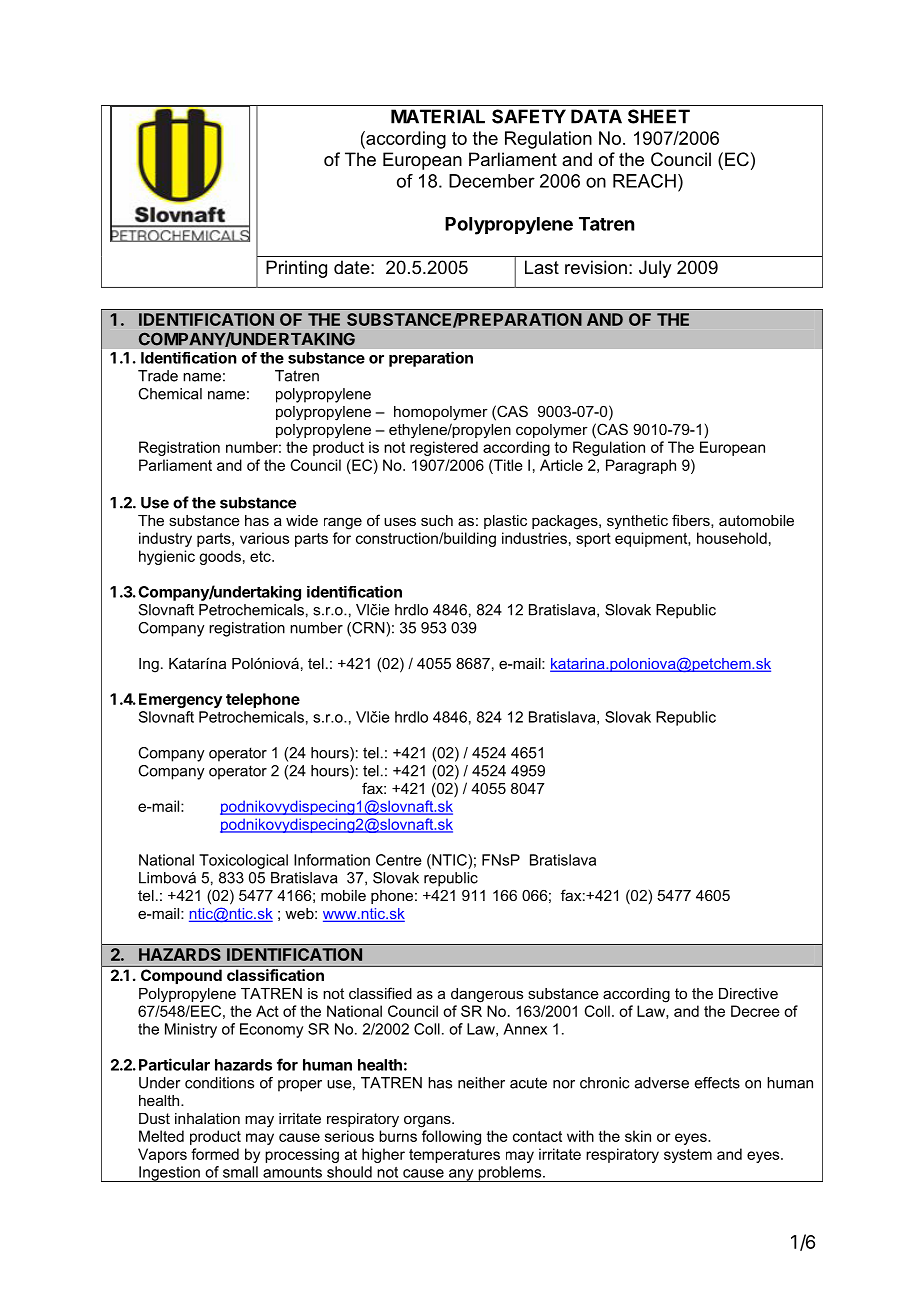 This document has width=924, height=1308. I want to click on Trade, so click(158, 376).
